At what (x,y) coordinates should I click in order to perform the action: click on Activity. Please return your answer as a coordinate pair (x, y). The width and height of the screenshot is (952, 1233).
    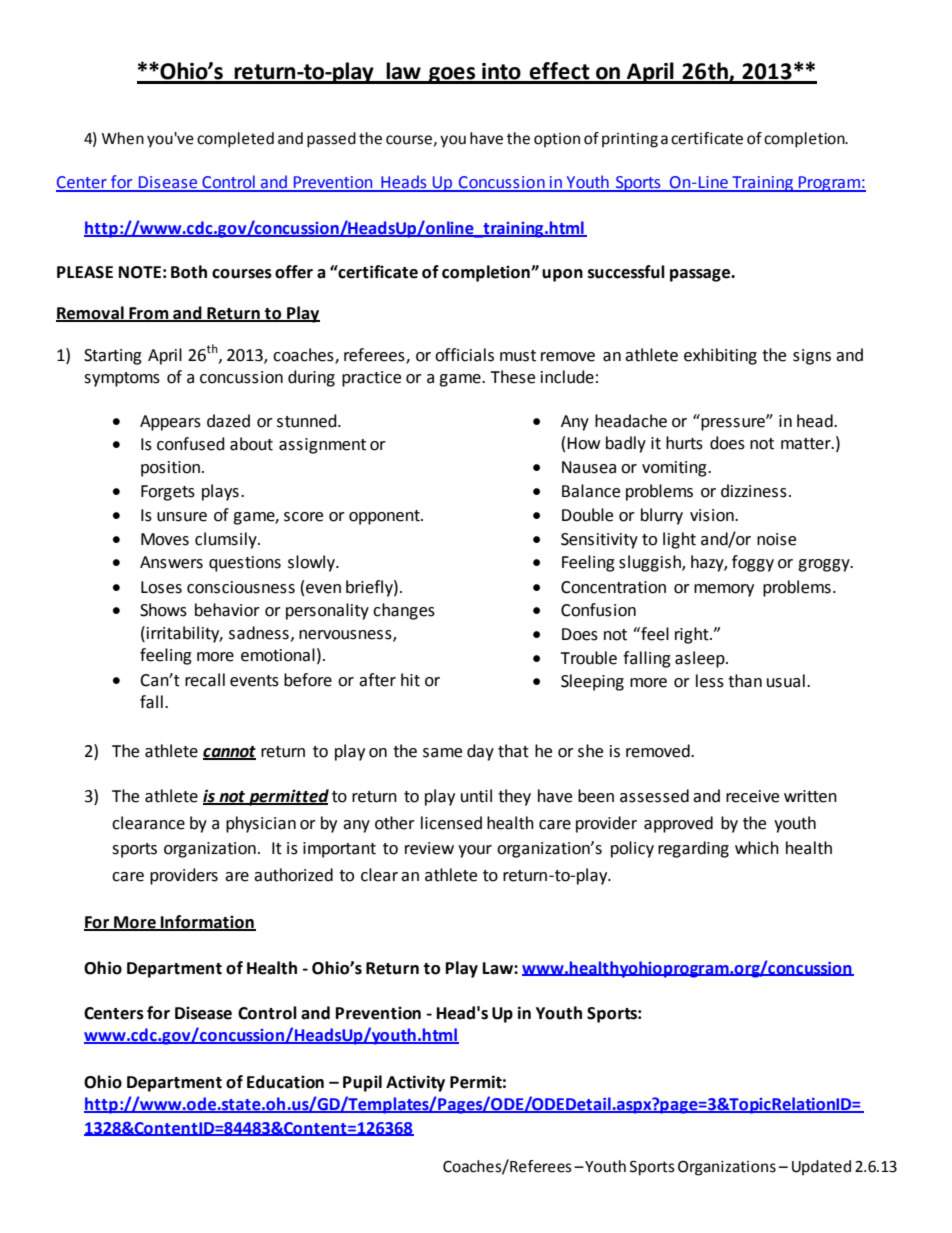
    Looking at the image, I should click on (415, 1083).
